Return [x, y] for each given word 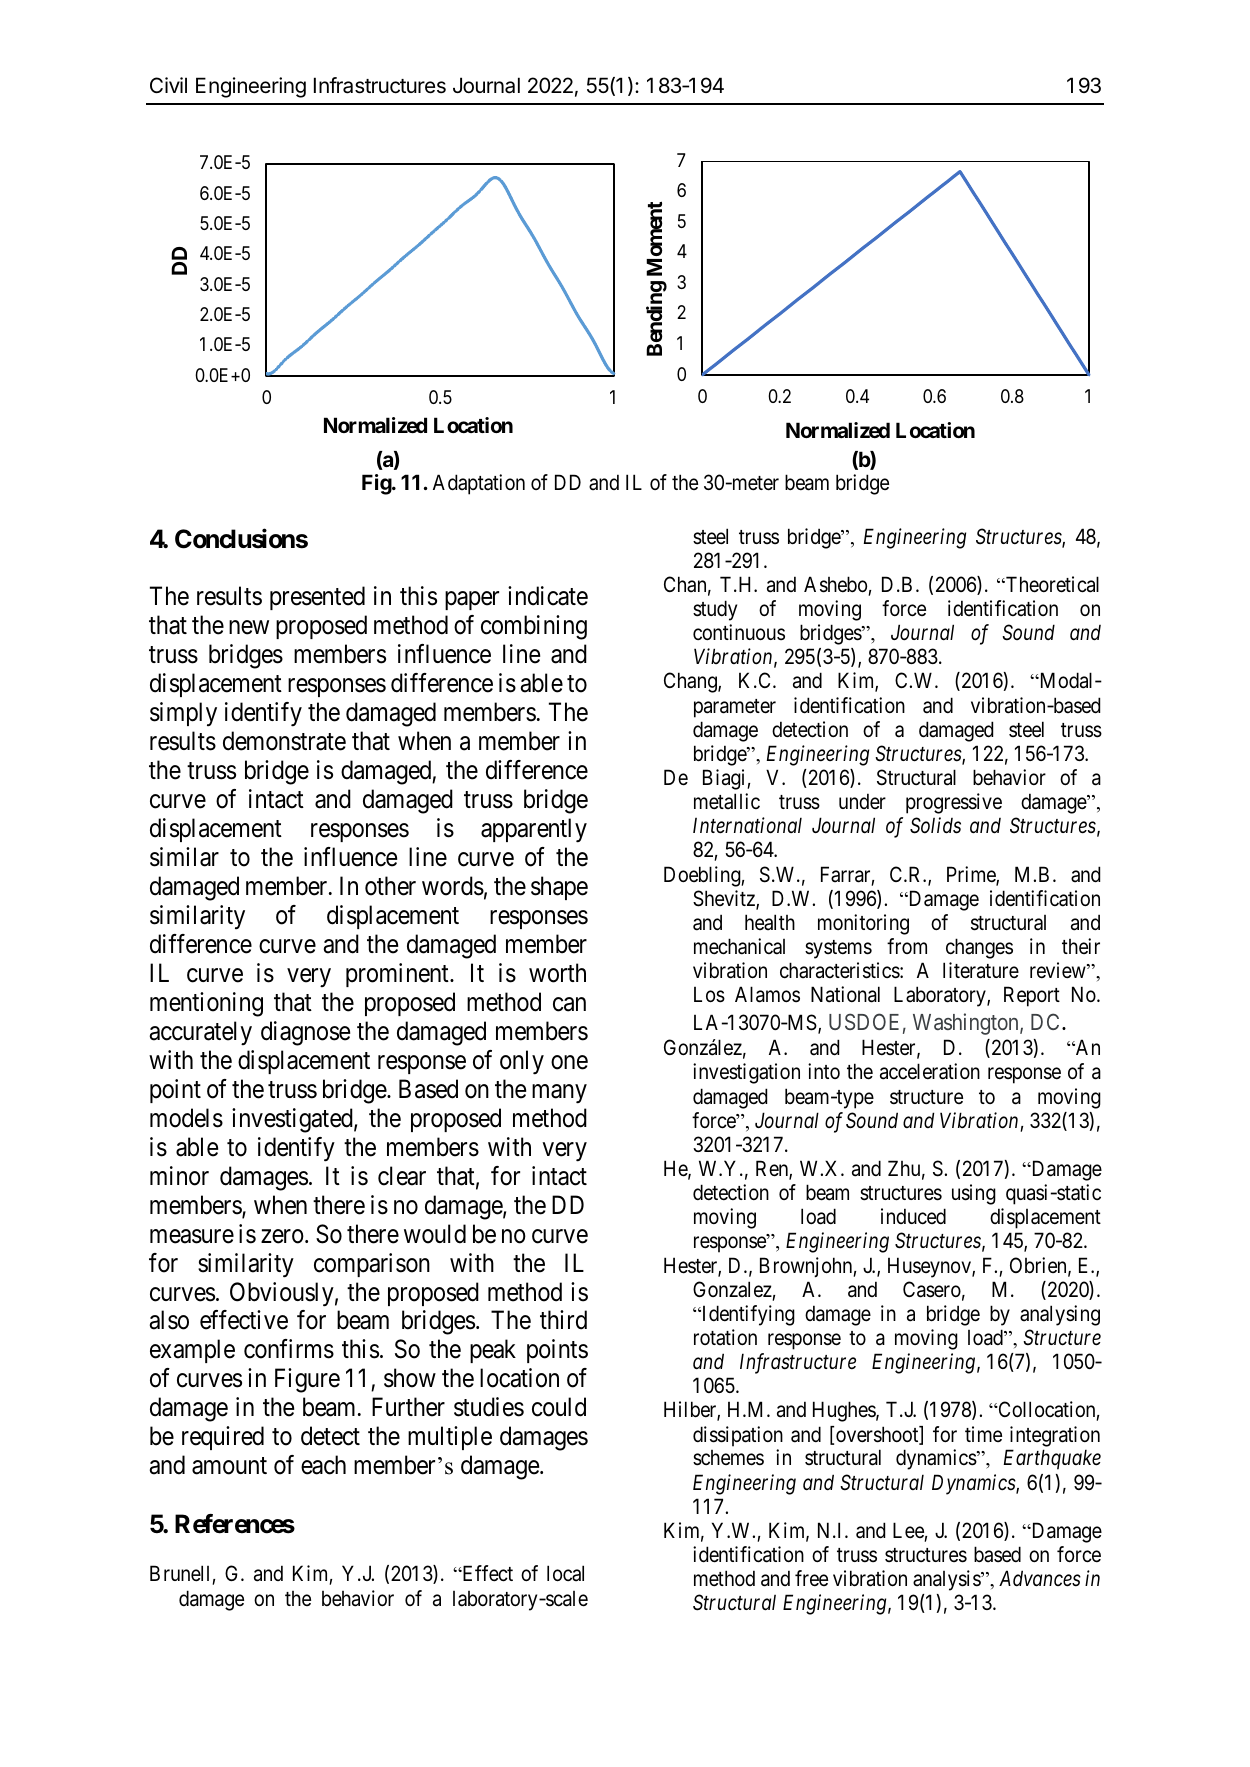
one [569, 1062]
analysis [947, 1580]
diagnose [305, 1033]
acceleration [930, 1071]
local [565, 1573]
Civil [168, 85]
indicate [548, 596]
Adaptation [479, 484]
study [715, 610]
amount [229, 1466]
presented [317, 598]
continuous [739, 632]
